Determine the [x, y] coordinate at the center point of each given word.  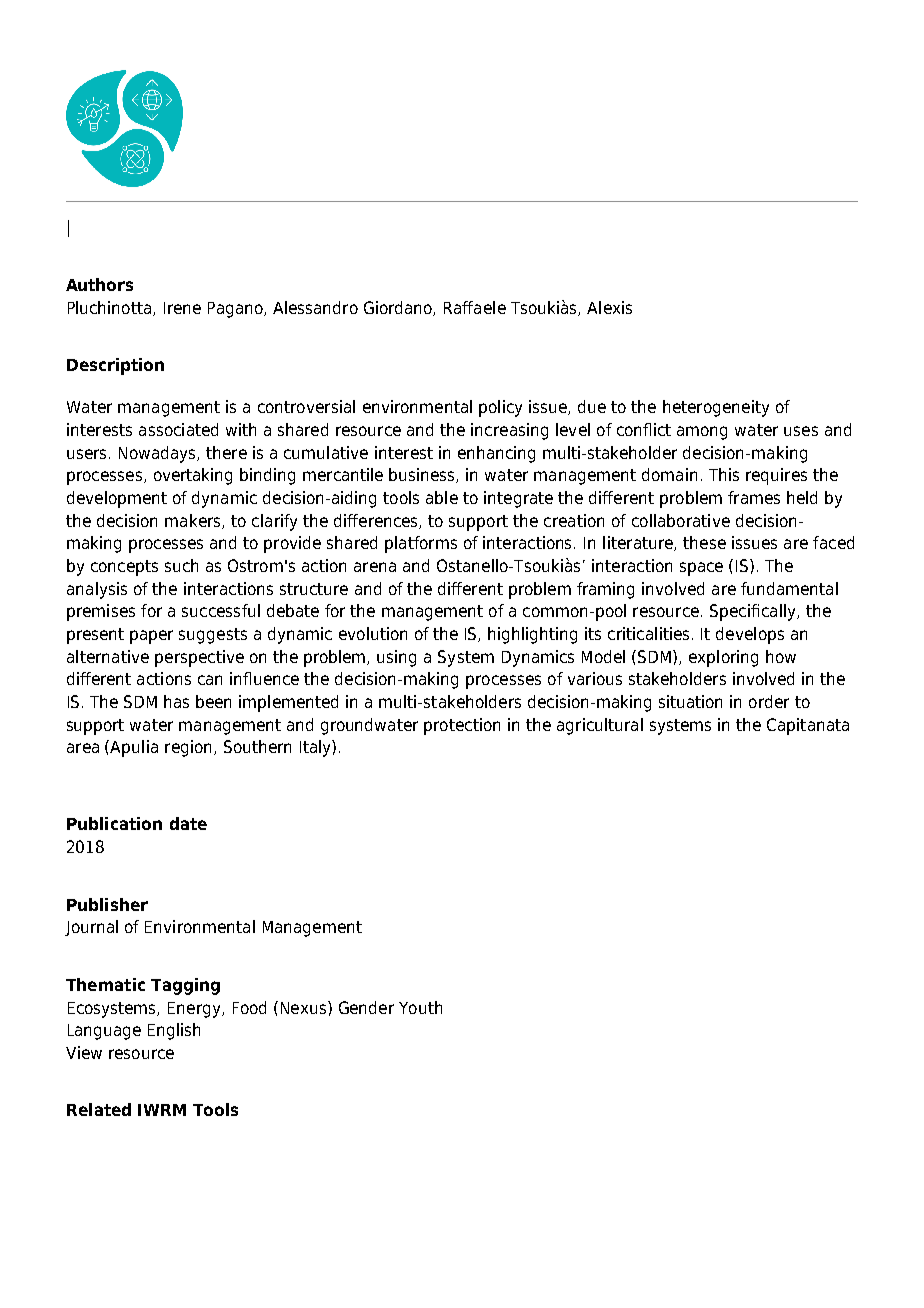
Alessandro [315, 307]
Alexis [609, 307]
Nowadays [158, 454]
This [724, 474]
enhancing [496, 454]
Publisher [107, 904]
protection [462, 726]
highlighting [532, 635]
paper [151, 637]
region [188, 748]
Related [99, 1109]
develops [750, 635]
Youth [420, 1007]
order [769, 701]
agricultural [600, 726]
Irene [182, 308]
